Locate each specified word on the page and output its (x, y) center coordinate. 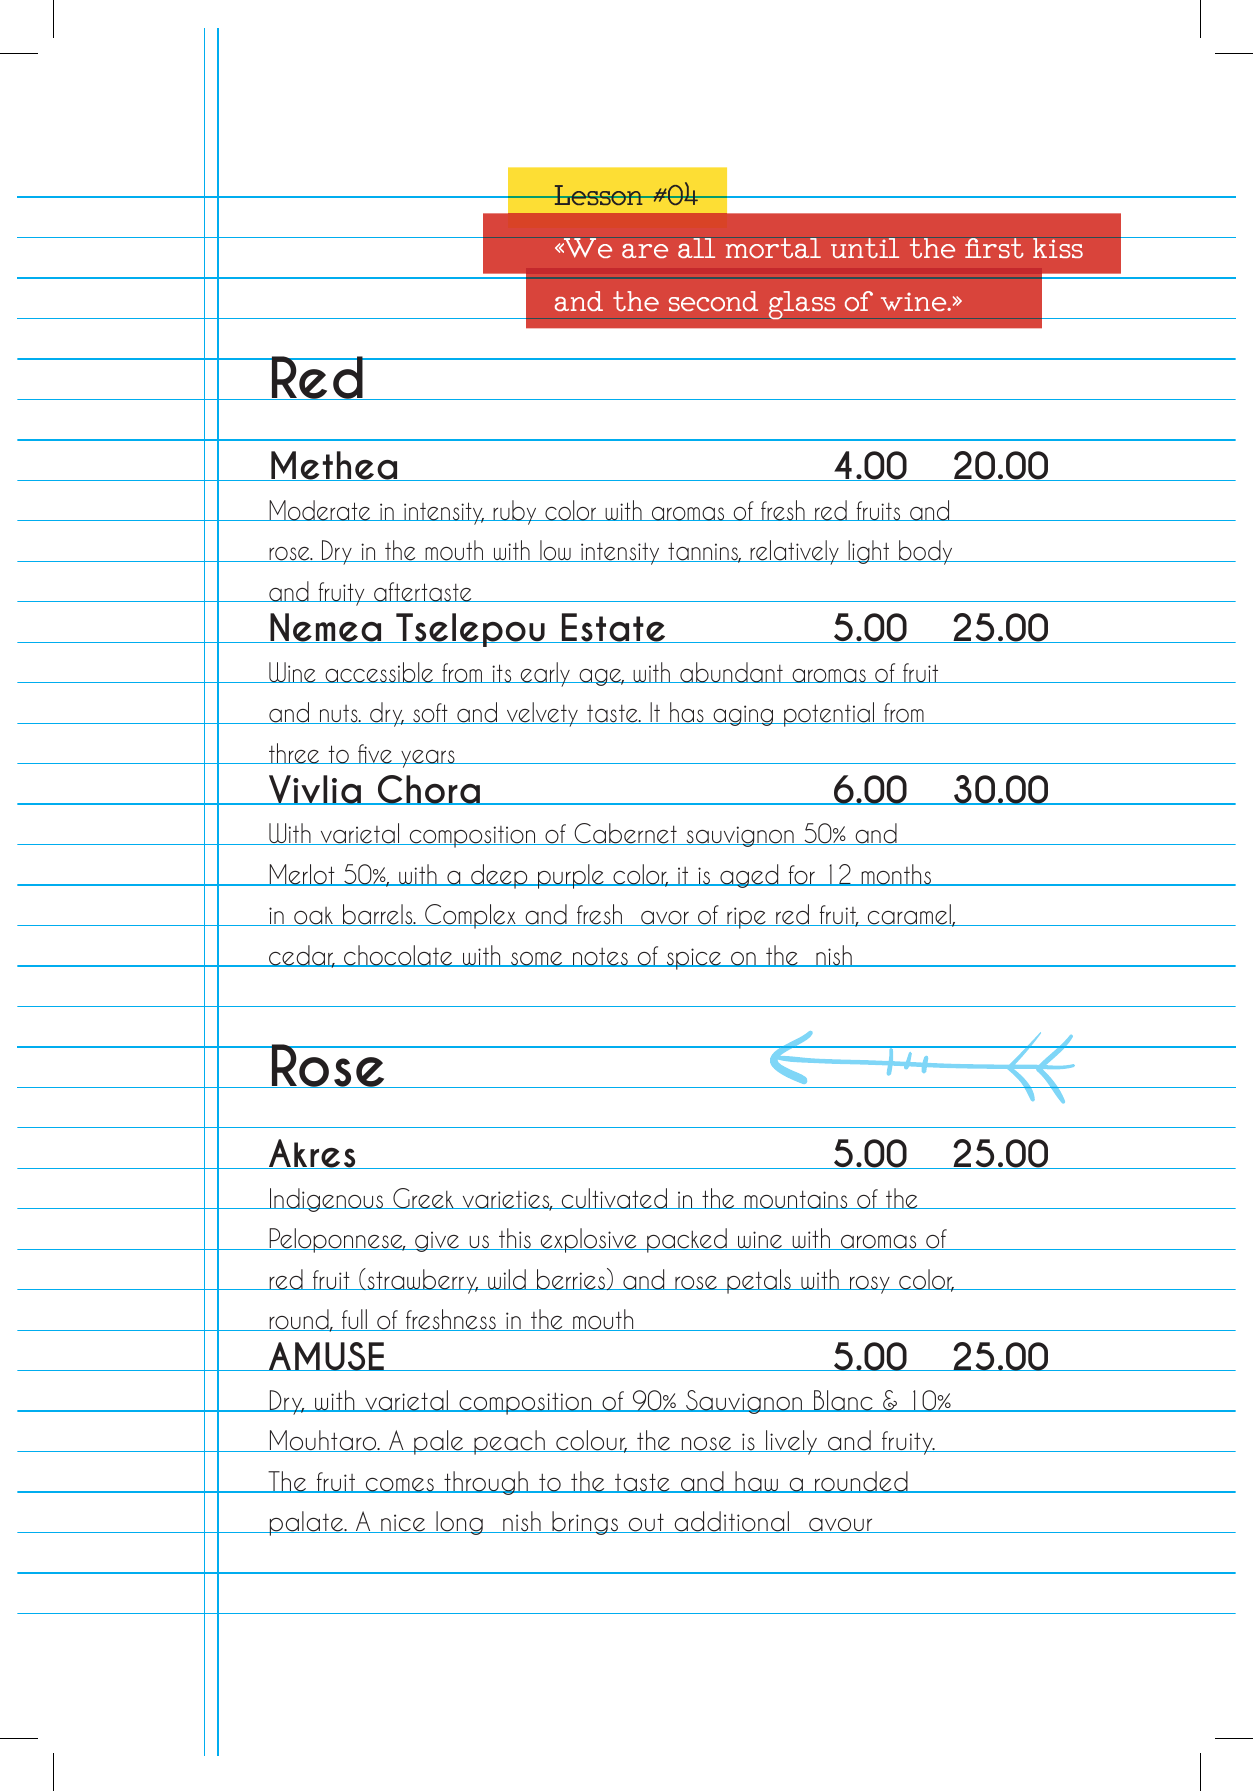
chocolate (398, 956)
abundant (731, 672)
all (696, 248)
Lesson (598, 195)
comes (399, 1485)
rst (1003, 248)
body (926, 552)
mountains (796, 1199)
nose (706, 1444)
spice (694, 959)
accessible (379, 672)
